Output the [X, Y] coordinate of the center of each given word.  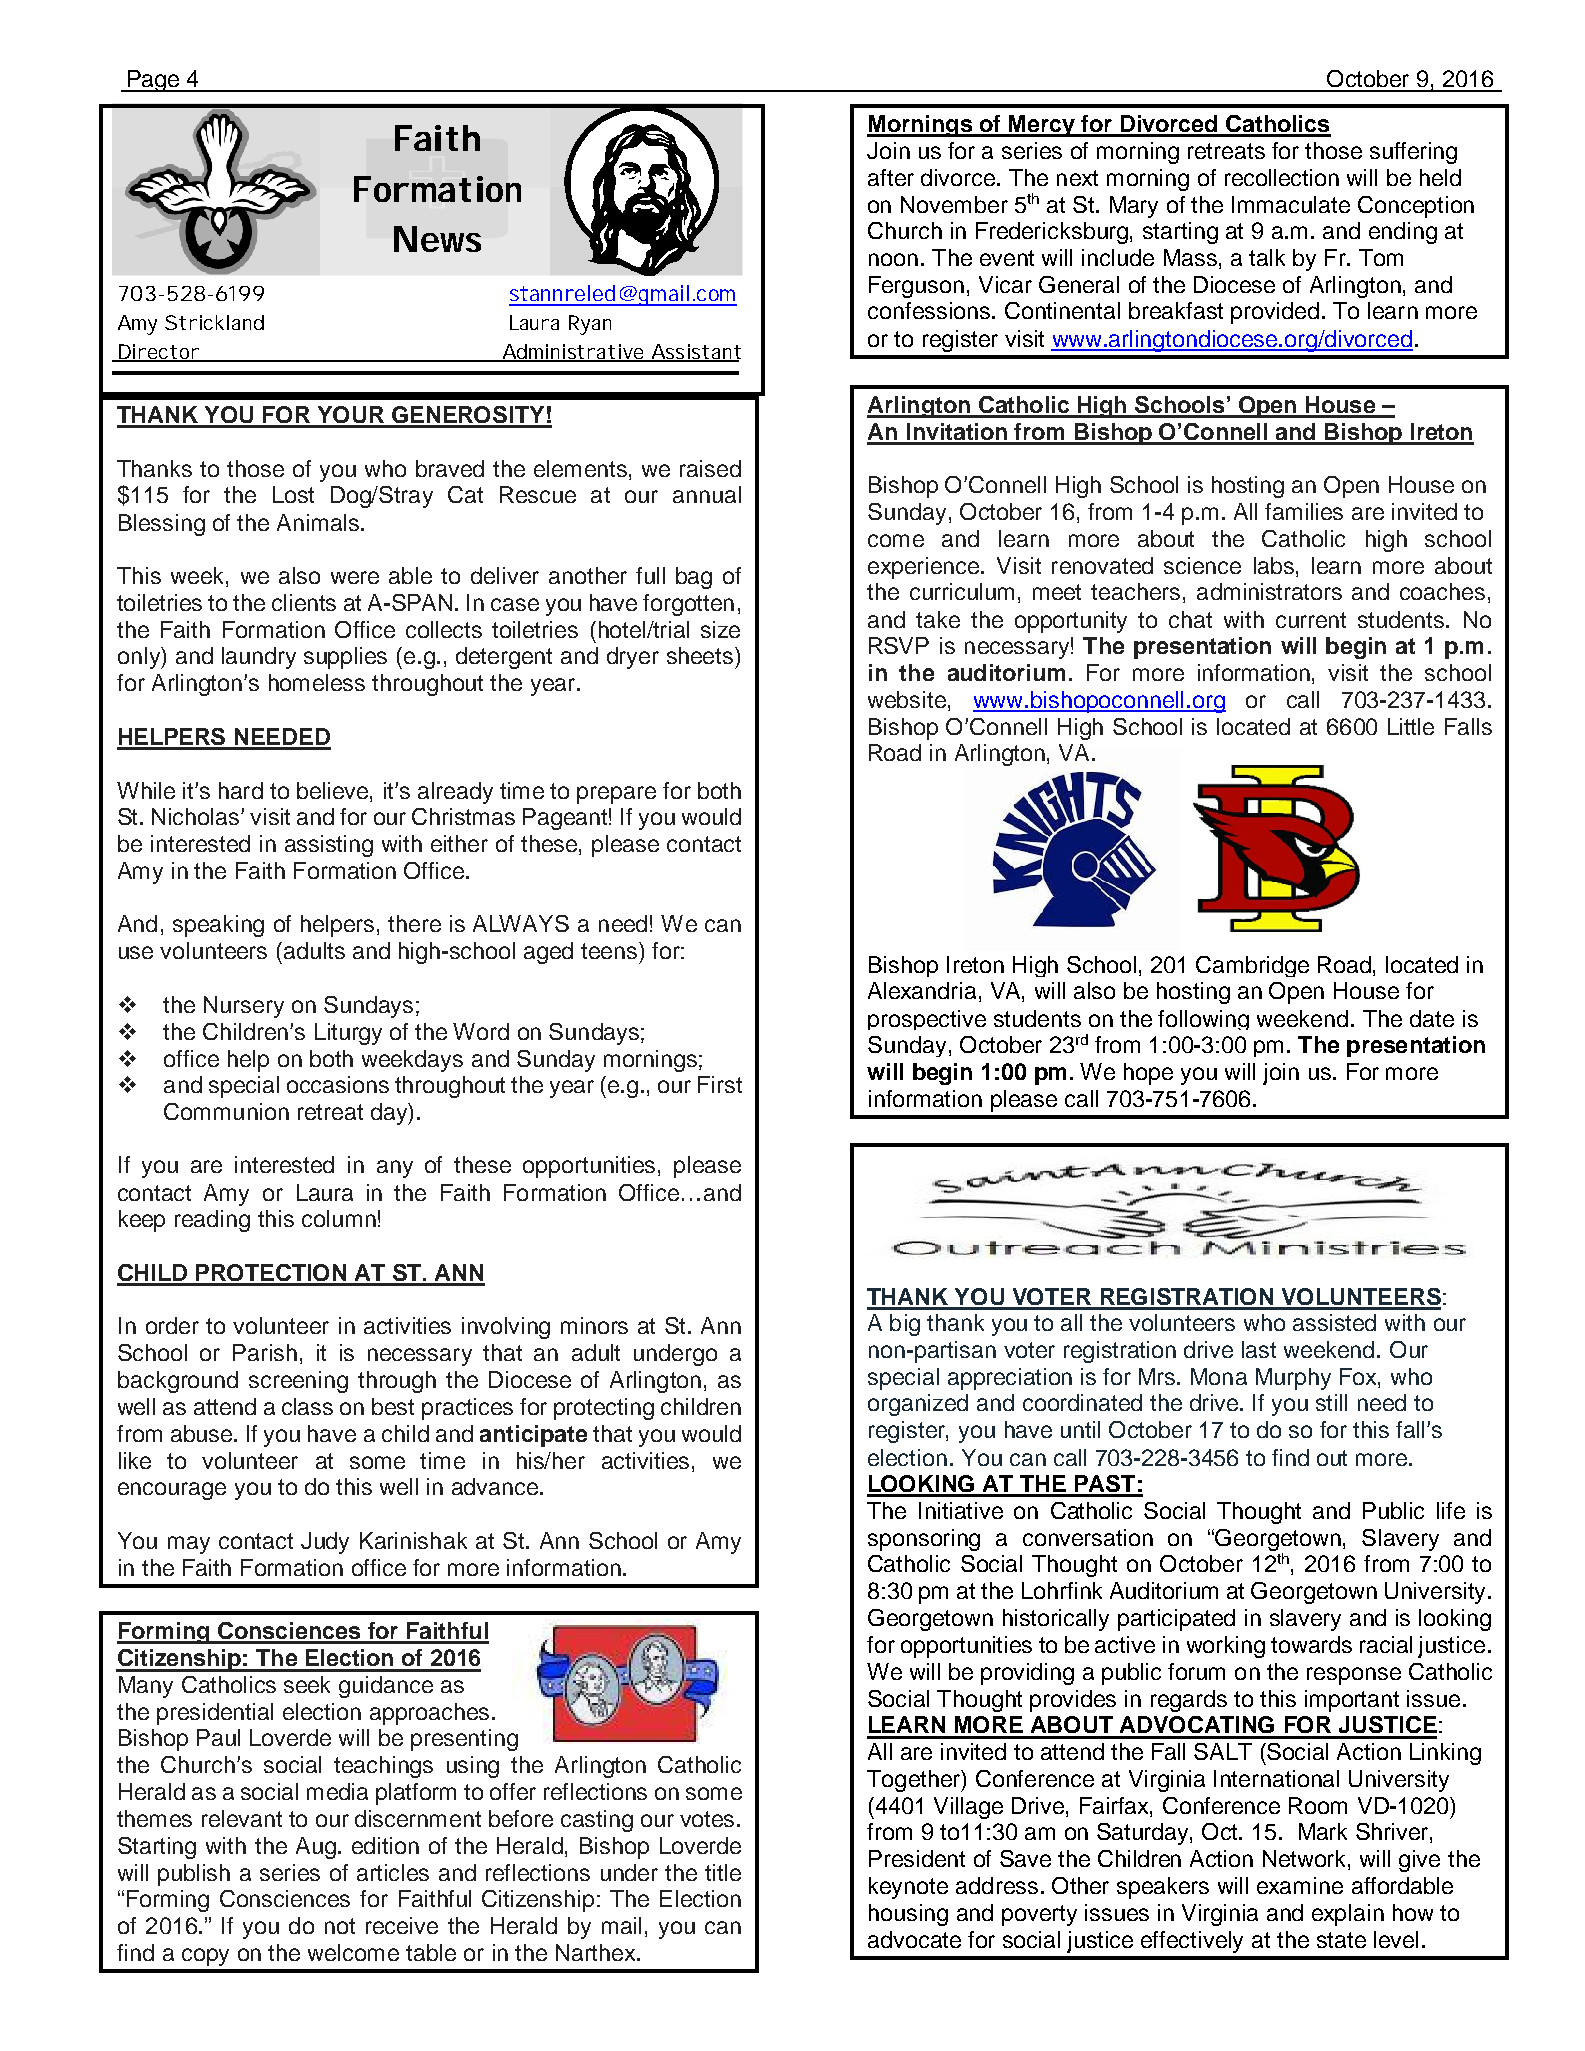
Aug [316, 1848]
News [437, 239]
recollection [1282, 177]
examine [1300, 1885]
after [891, 177]
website [907, 699]
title [723, 1872]
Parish [265, 1352]
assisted [1334, 1322]
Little [1411, 726]
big [905, 1325]
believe [334, 790]
